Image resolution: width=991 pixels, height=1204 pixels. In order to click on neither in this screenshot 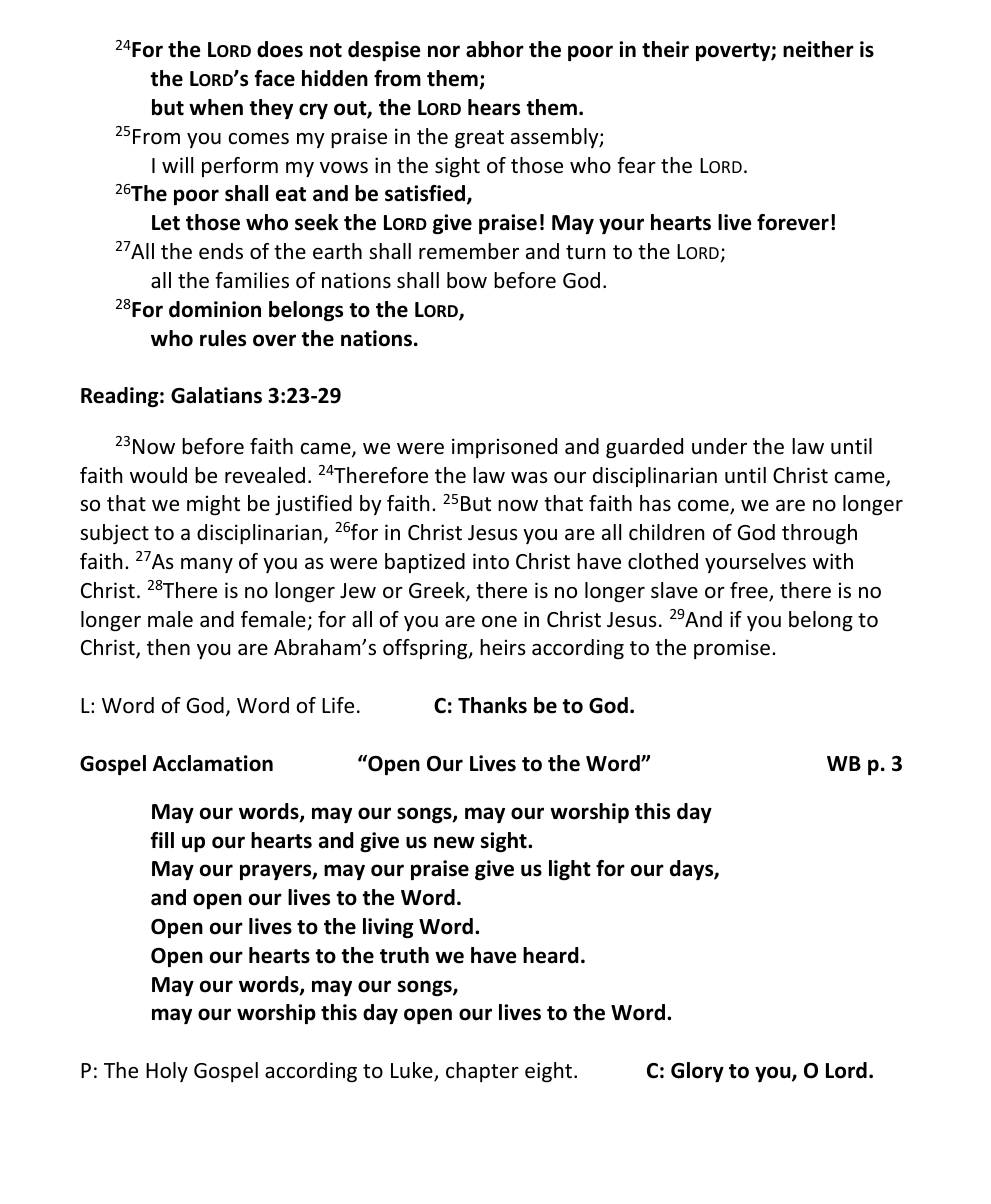, I will do `click(818, 49)`.
